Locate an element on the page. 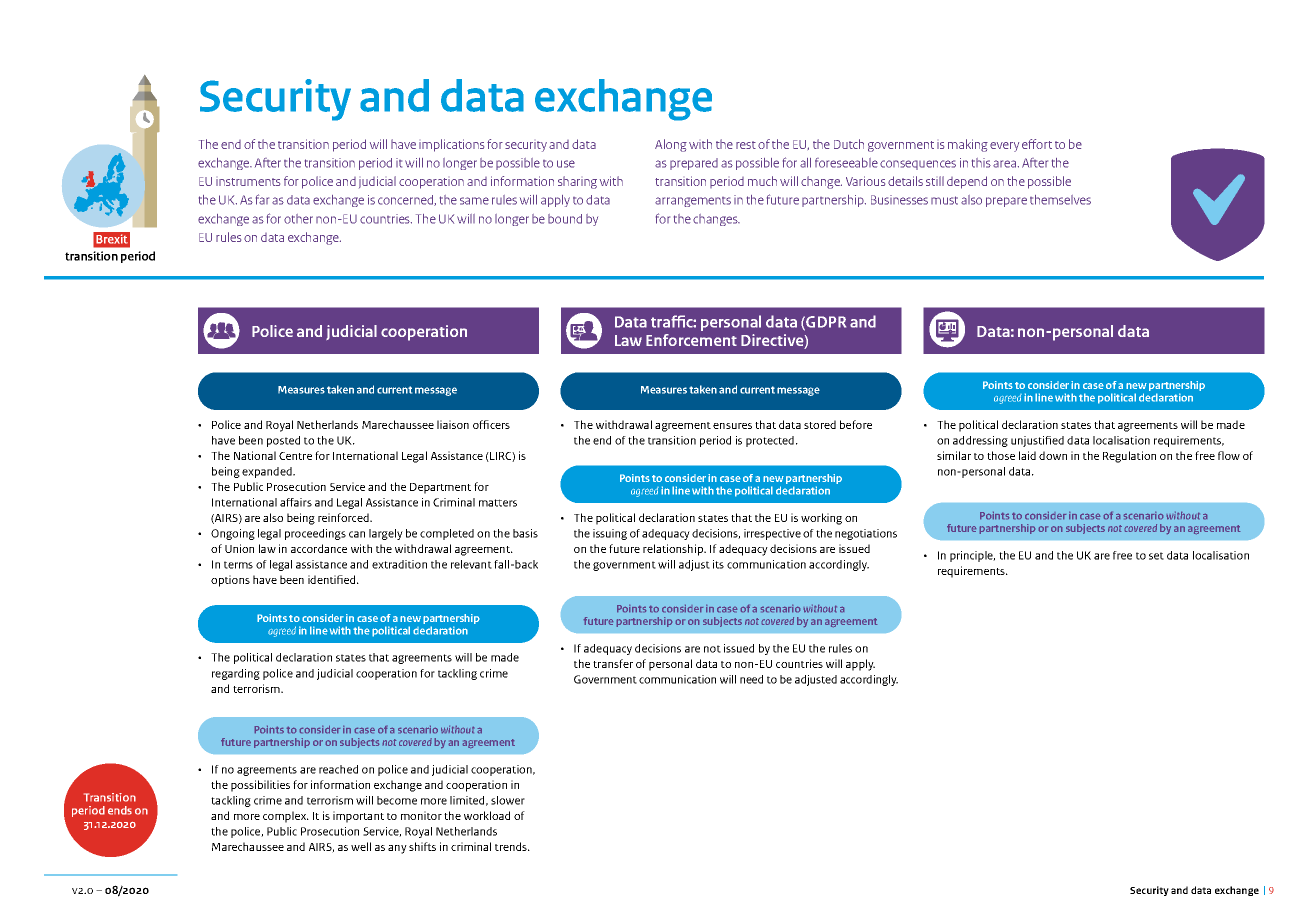  much is located at coordinates (762, 181).
